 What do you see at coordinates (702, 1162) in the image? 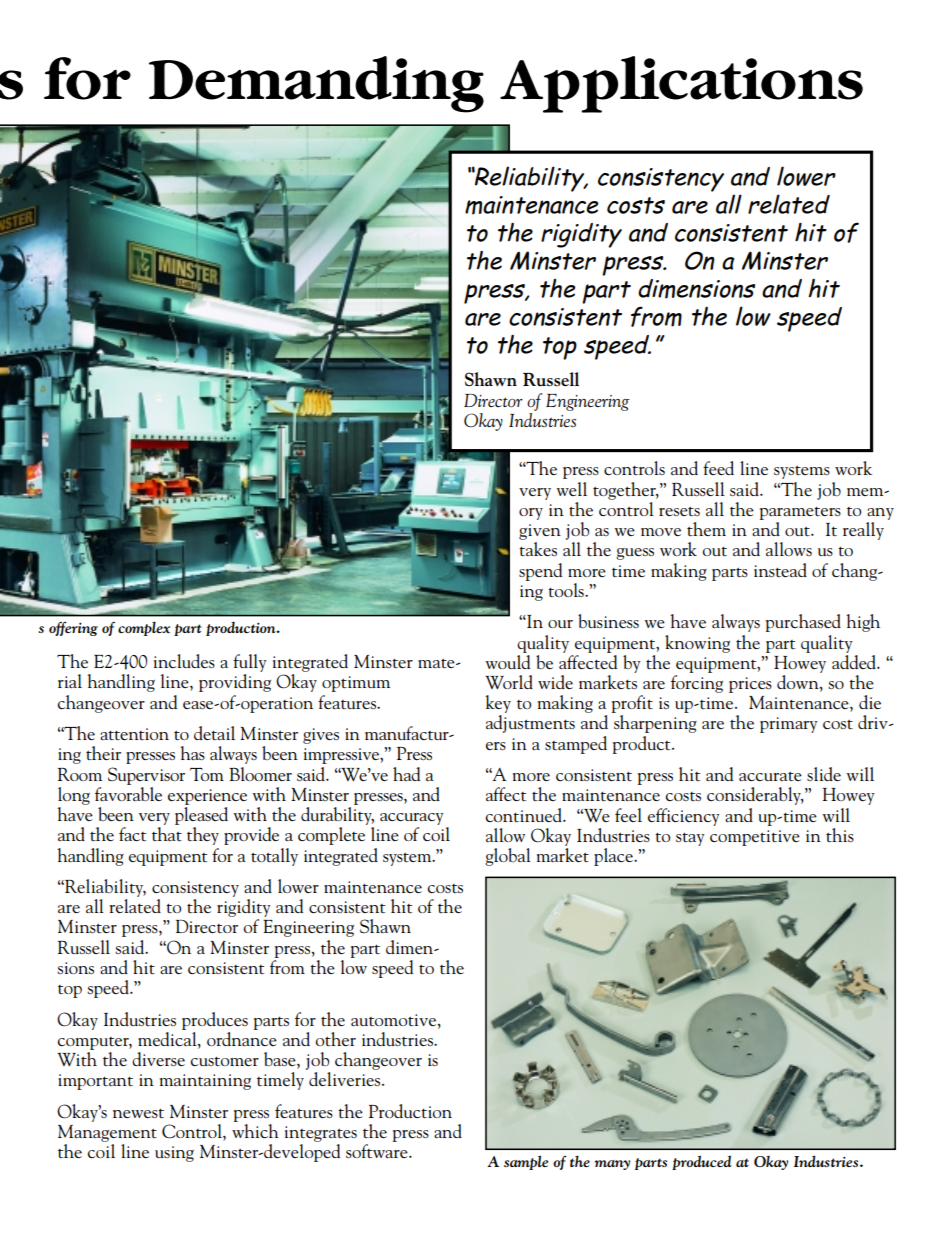
I see `produced` at bounding box center [702, 1162].
